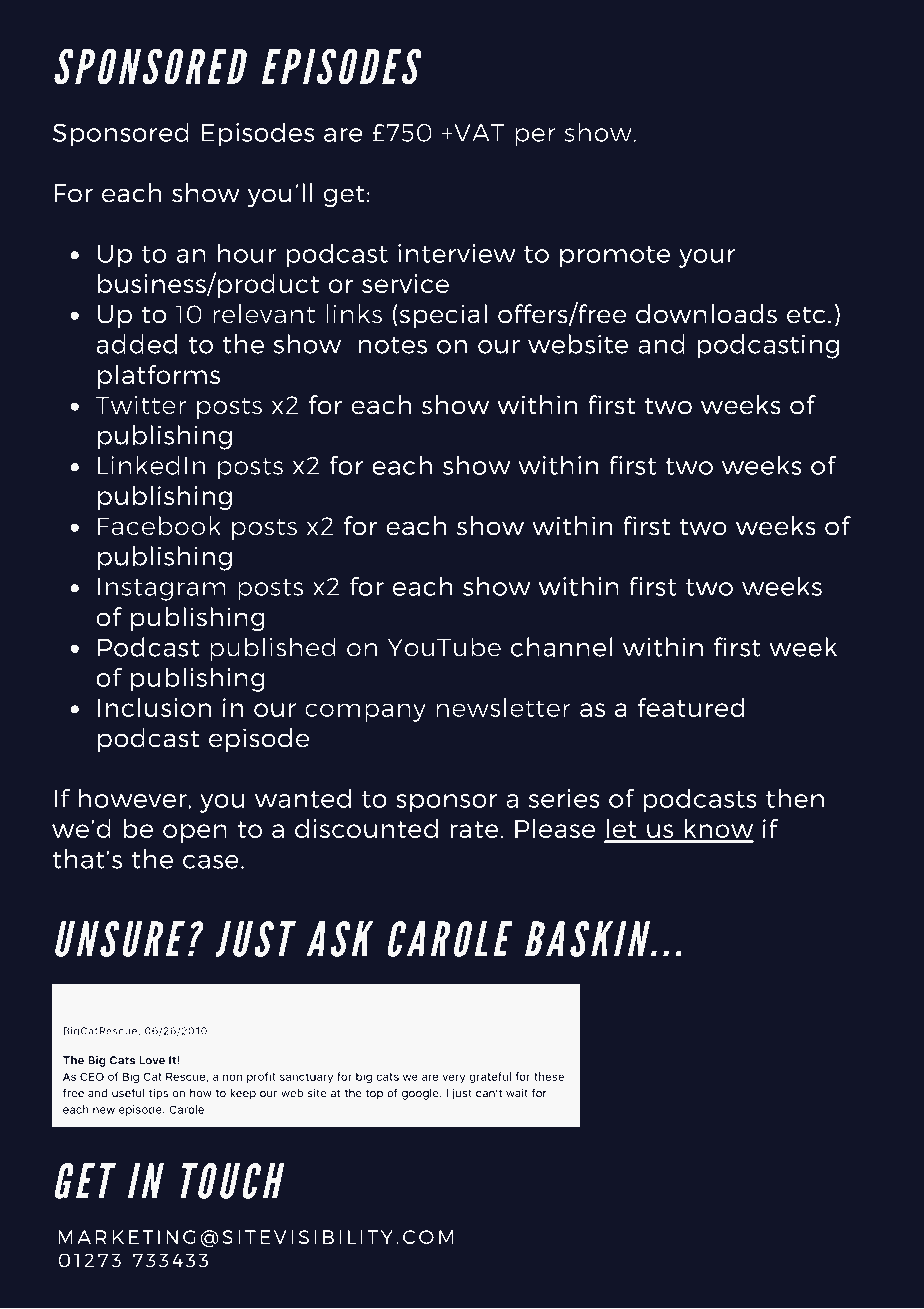 The image size is (924, 1309). I want to click on notes, so click(393, 345).
